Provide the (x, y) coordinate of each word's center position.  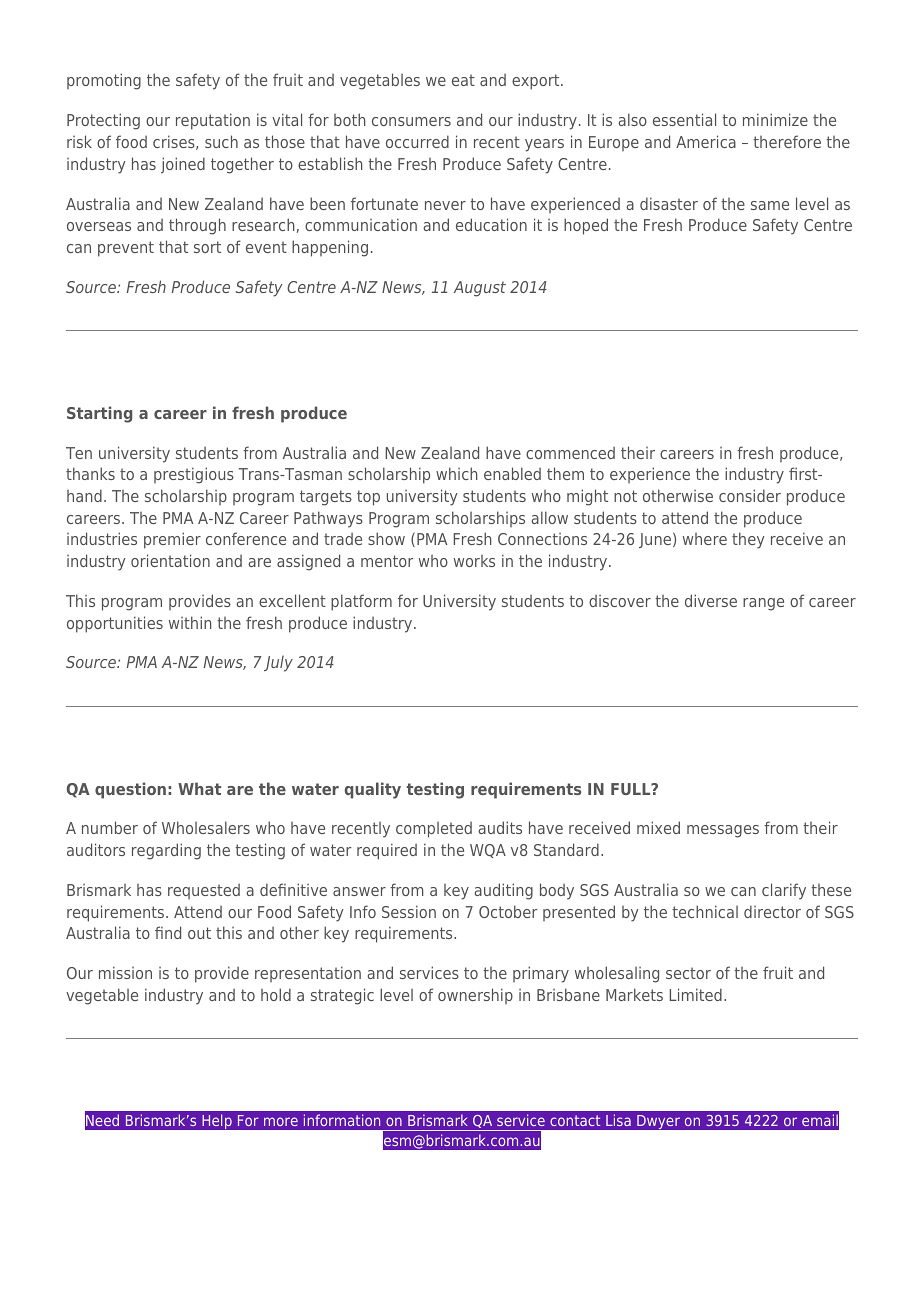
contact (575, 1120)
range (763, 604)
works (474, 561)
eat (463, 80)
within (190, 622)
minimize (775, 119)
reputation (213, 121)
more (281, 1121)
